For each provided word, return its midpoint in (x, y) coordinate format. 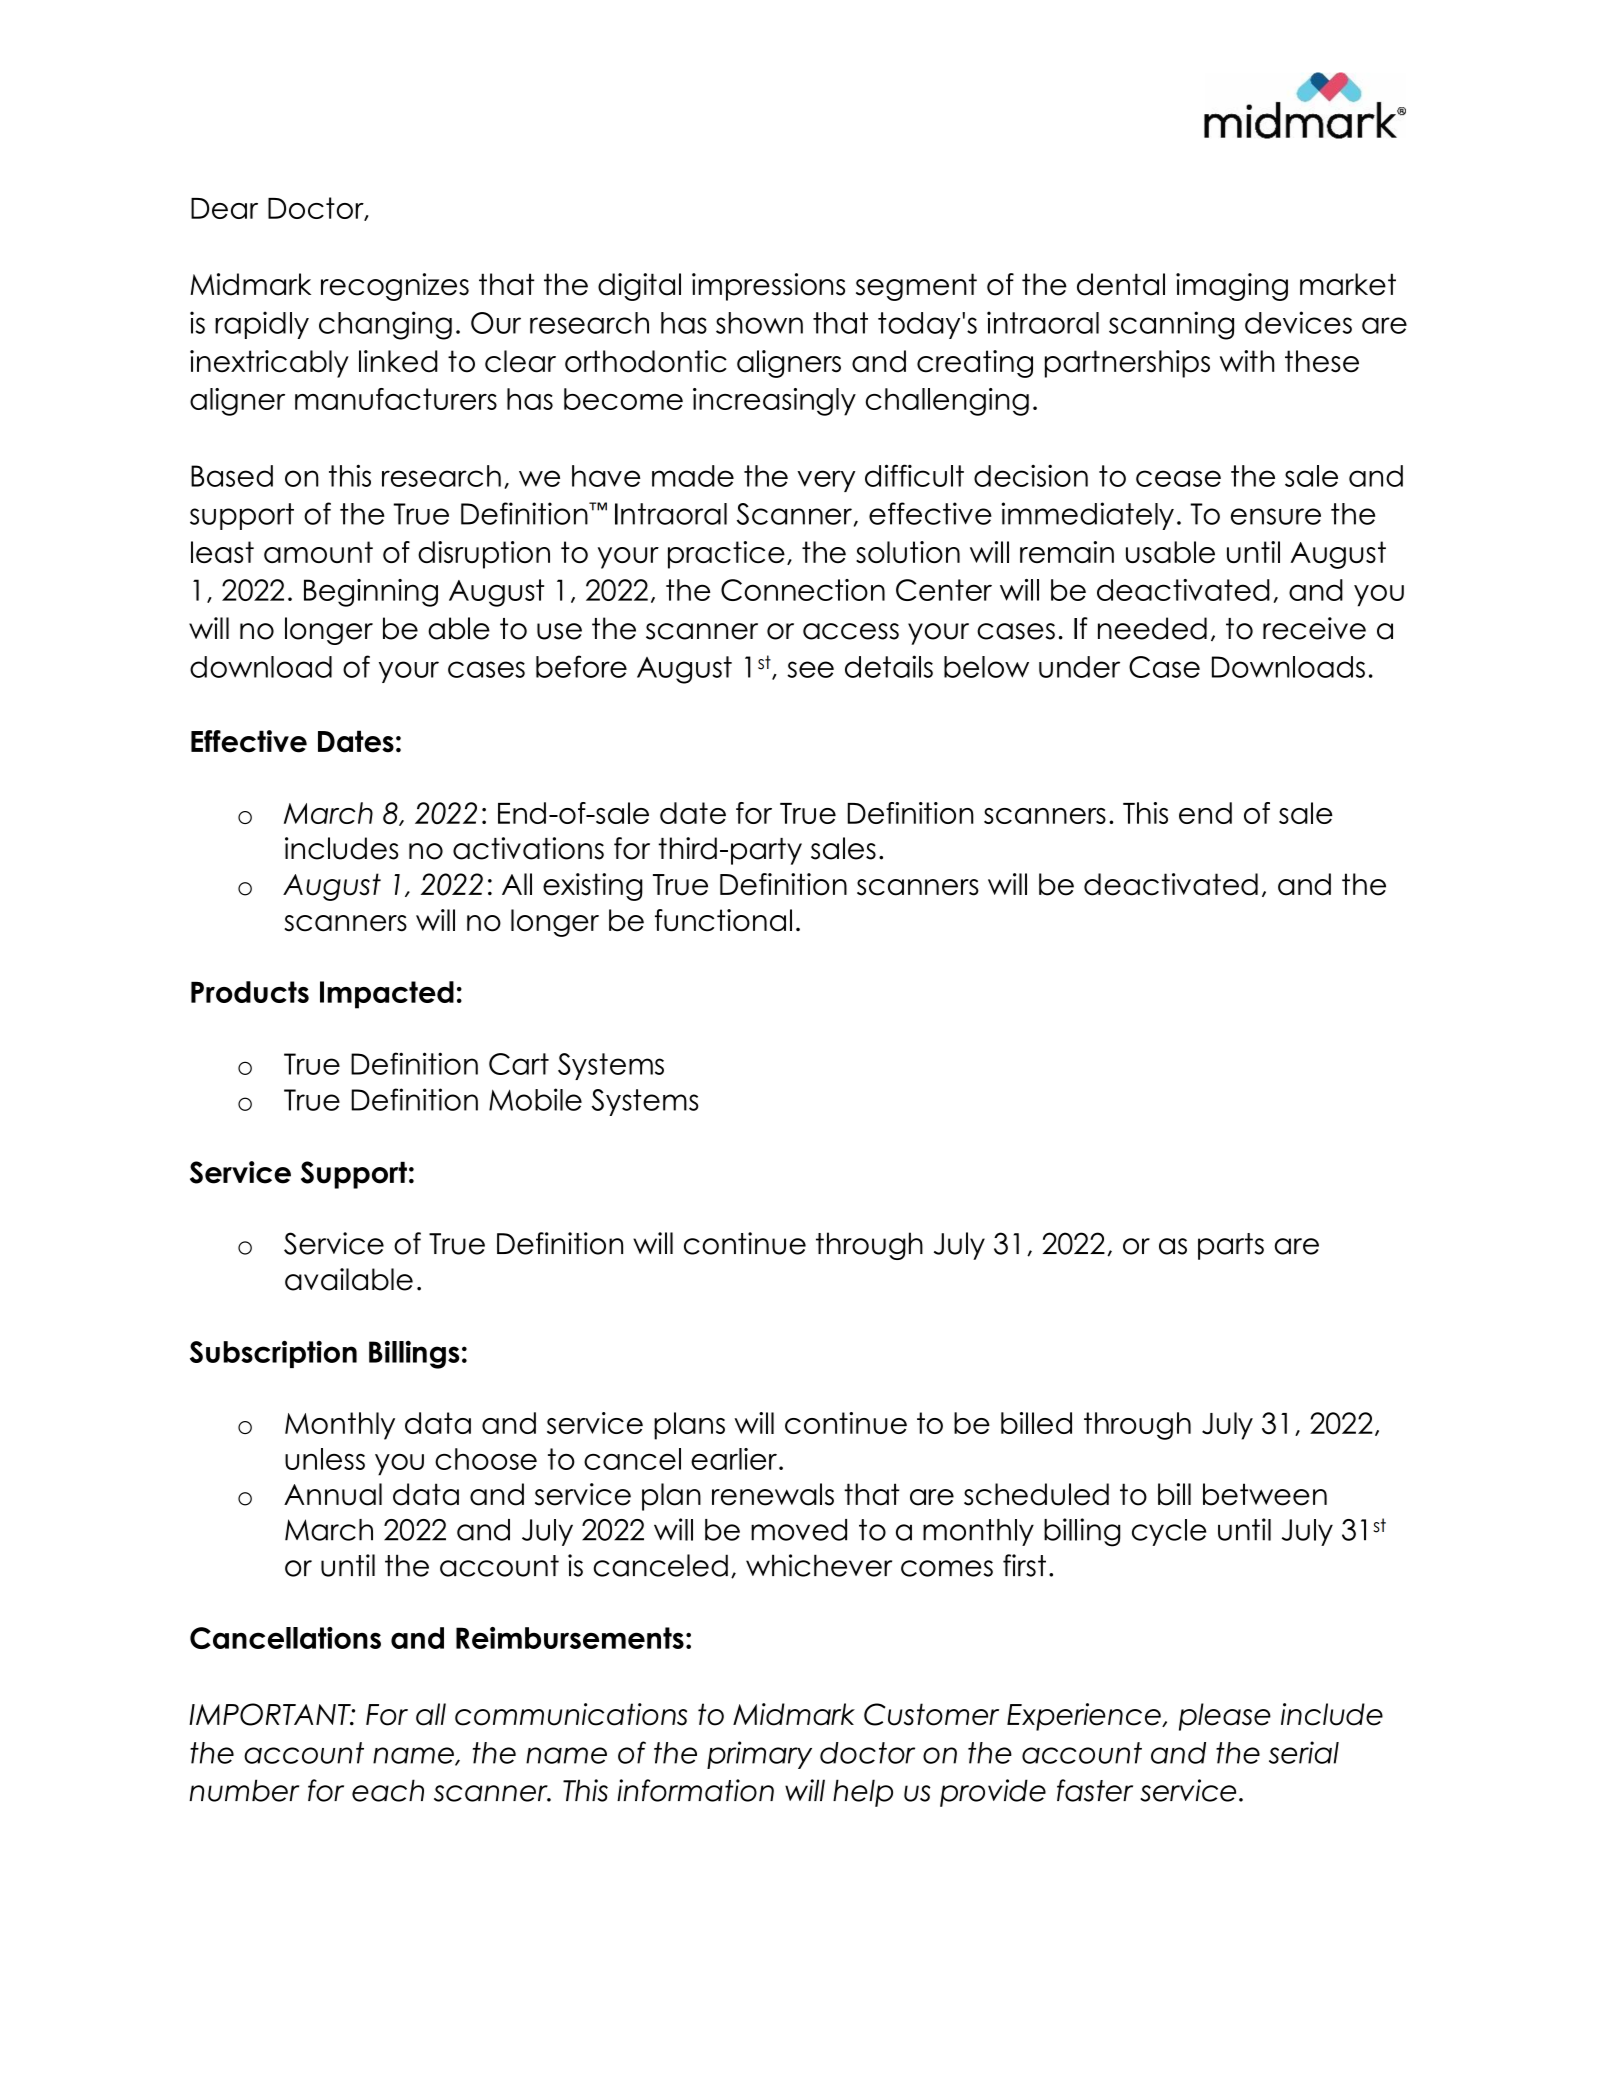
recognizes (395, 287)
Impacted (387, 995)
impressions (768, 287)
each (388, 1790)
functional (723, 920)
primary (759, 1755)
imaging (1232, 287)
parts (1231, 1246)
